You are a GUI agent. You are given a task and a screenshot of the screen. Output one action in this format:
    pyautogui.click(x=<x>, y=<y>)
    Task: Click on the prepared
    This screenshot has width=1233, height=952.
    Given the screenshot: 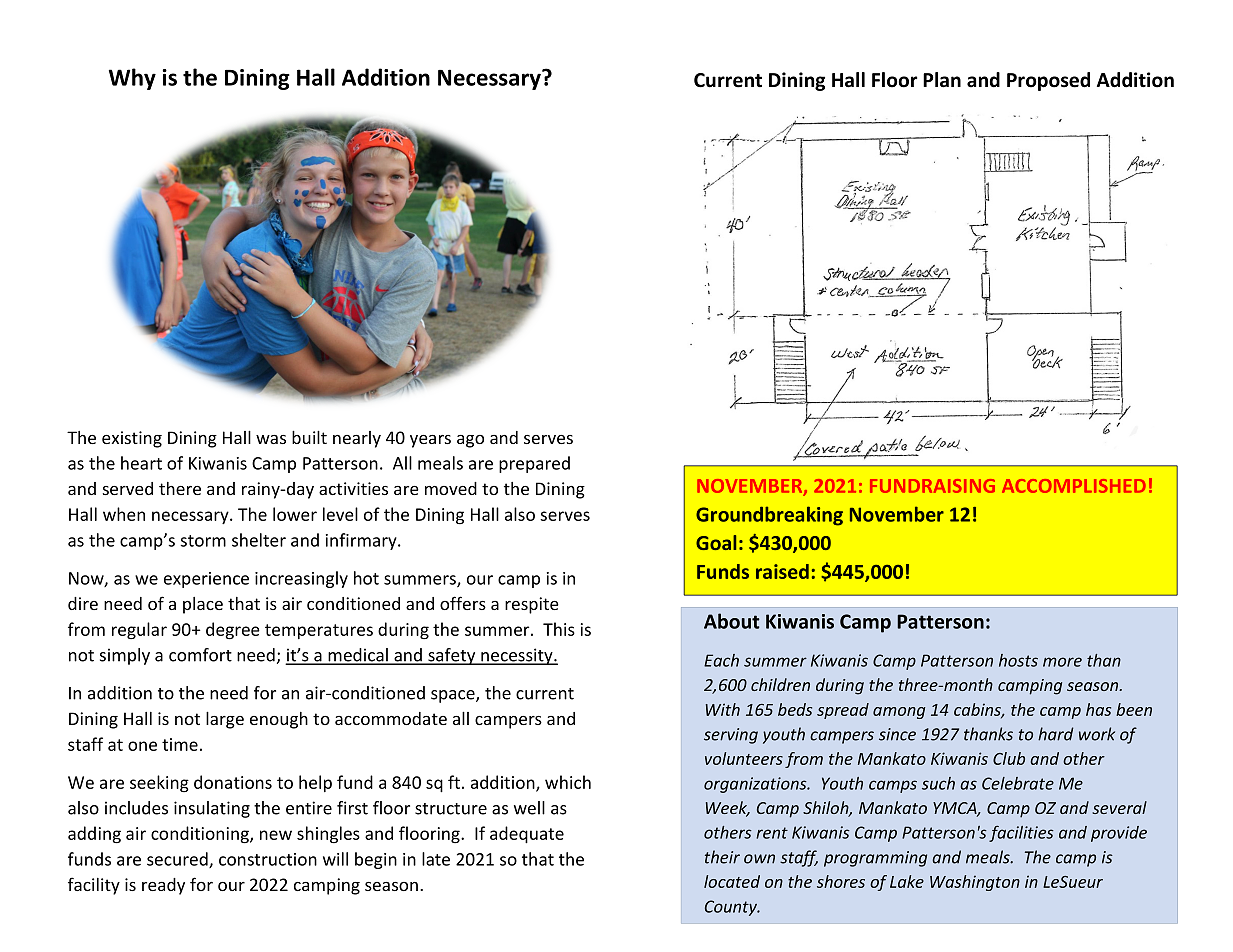 What is the action you would take?
    pyautogui.click(x=534, y=464)
